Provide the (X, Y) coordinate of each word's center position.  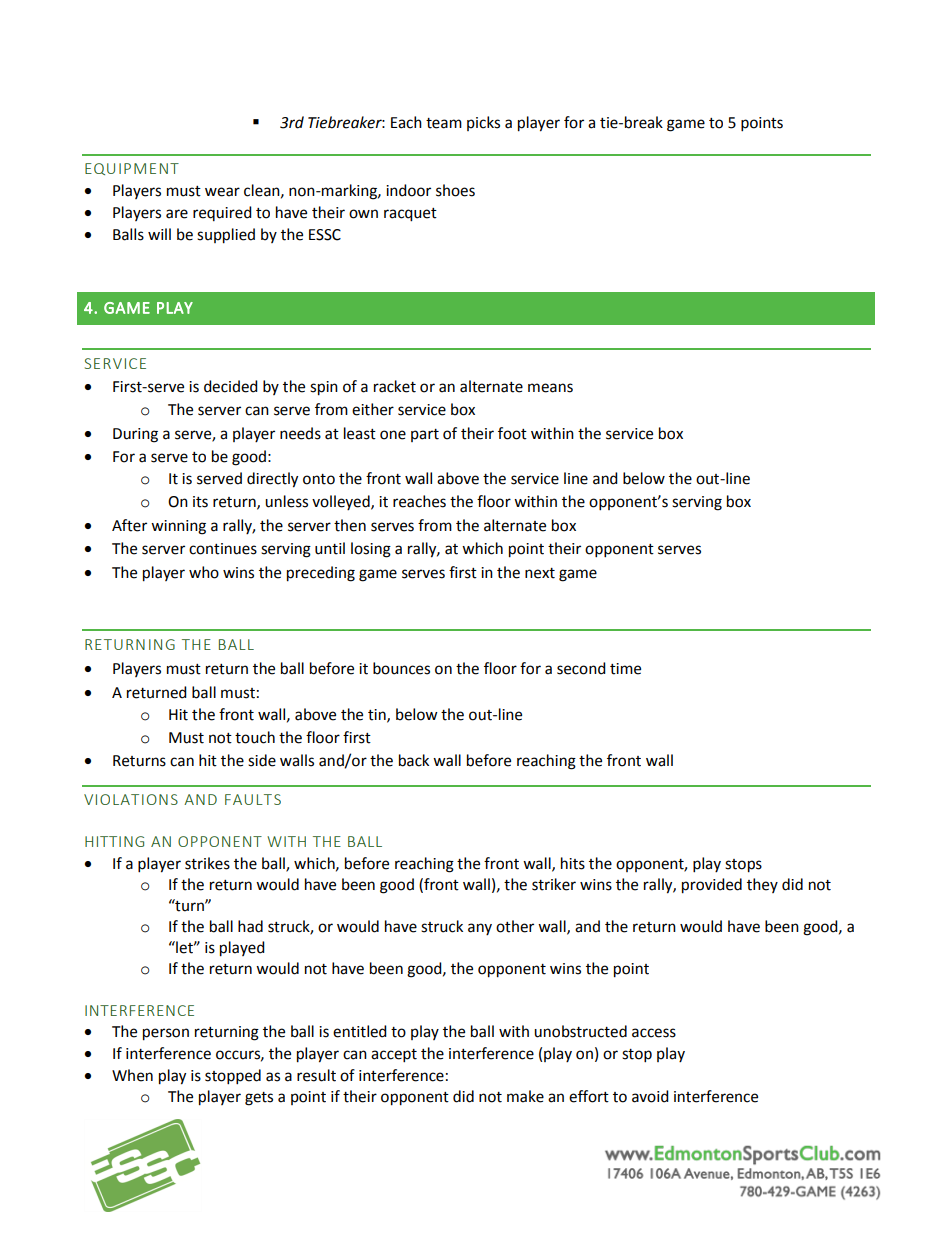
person (166, 1034)
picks (483, 123)
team (444, 123)
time (625, 669)
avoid (650, 1096)
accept (394, 1056)
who (204, 572)
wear (222, 192)
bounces (401, 668)
